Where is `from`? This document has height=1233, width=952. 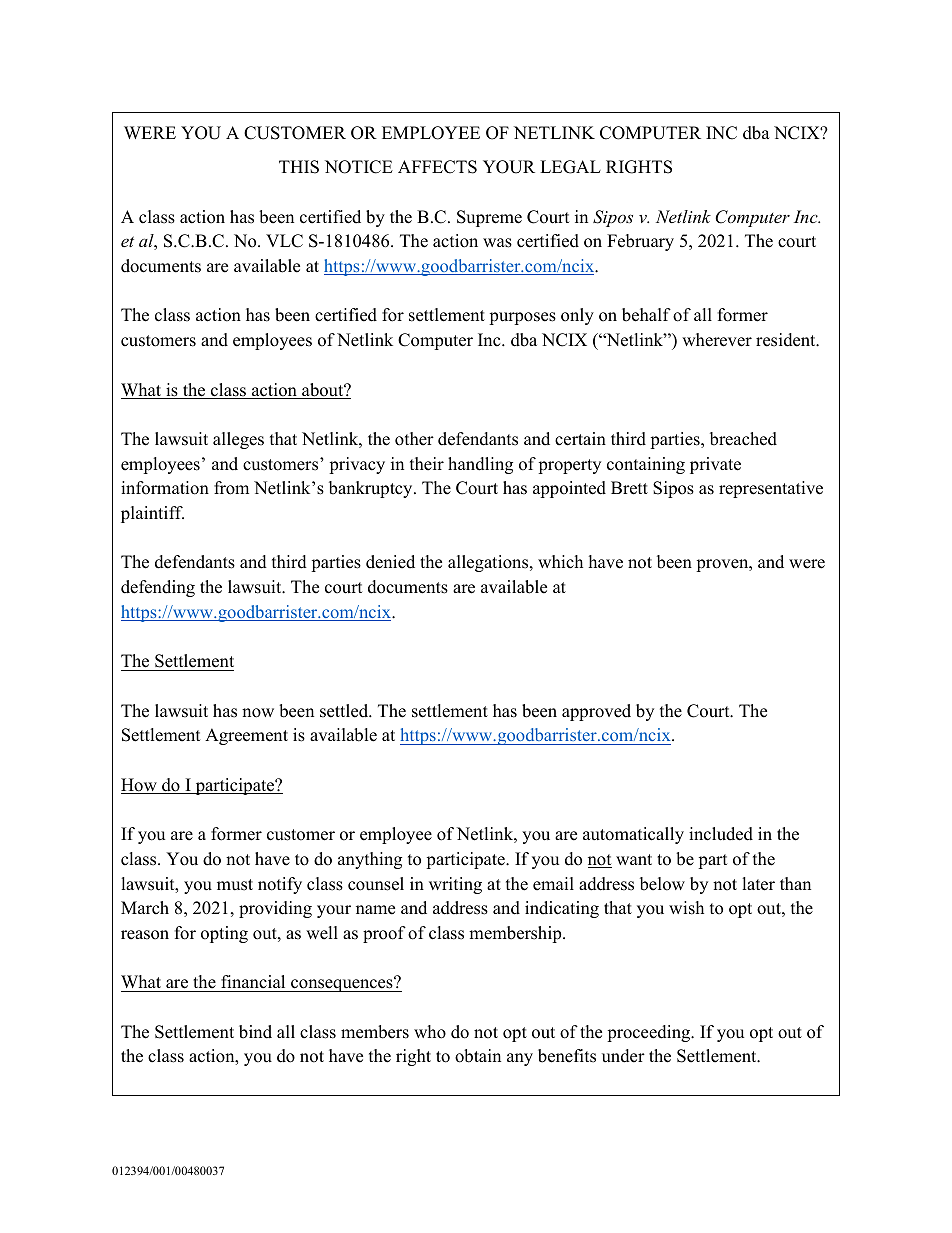 from is located at coordinates (231, 488).
